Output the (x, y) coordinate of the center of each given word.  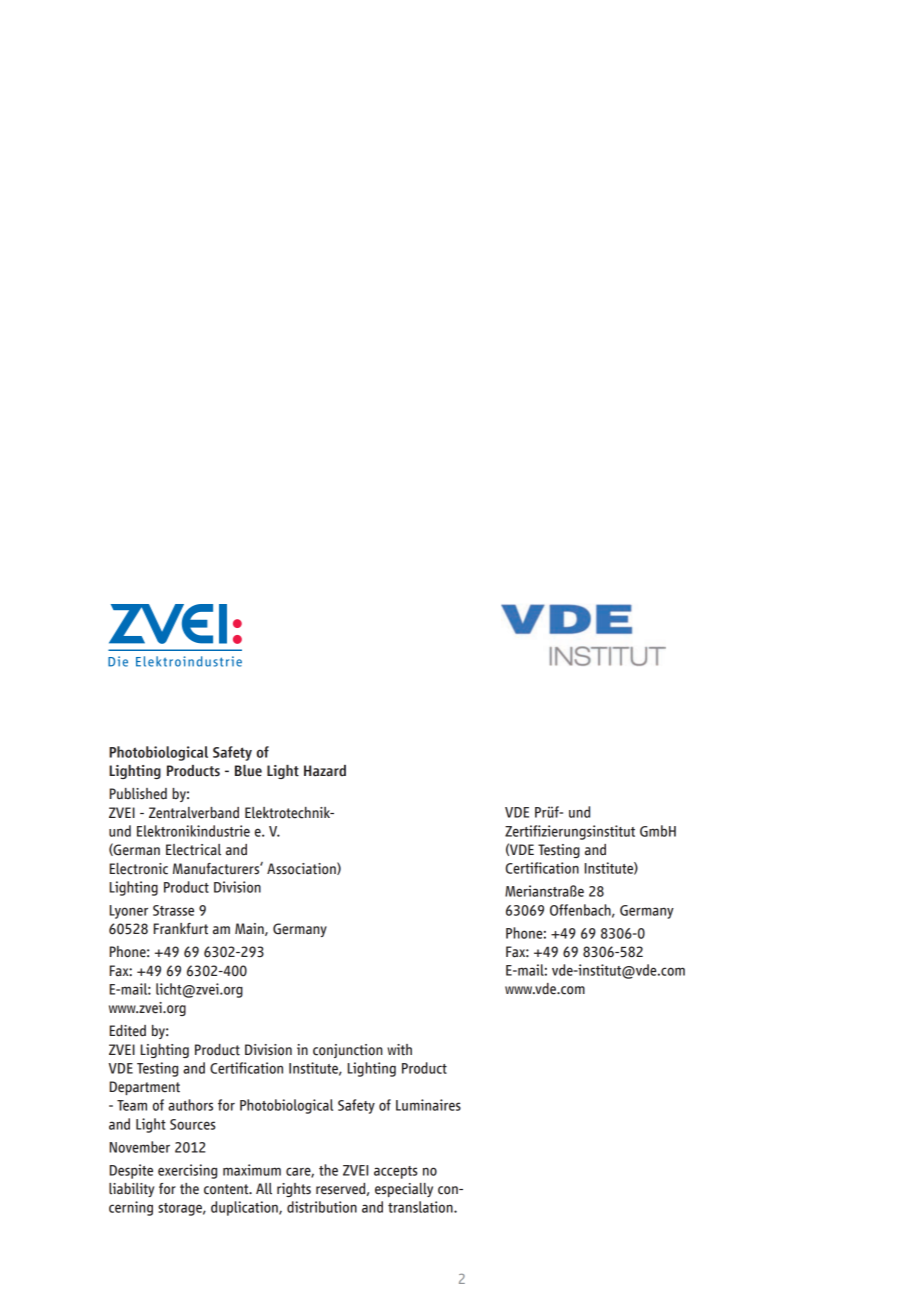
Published (138, 794)
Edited (128, 1031)
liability (131, 1190)
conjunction (348, 1051)
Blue (248, 771)
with (399, 1050)
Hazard (325, 771)
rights (294, 1190)
